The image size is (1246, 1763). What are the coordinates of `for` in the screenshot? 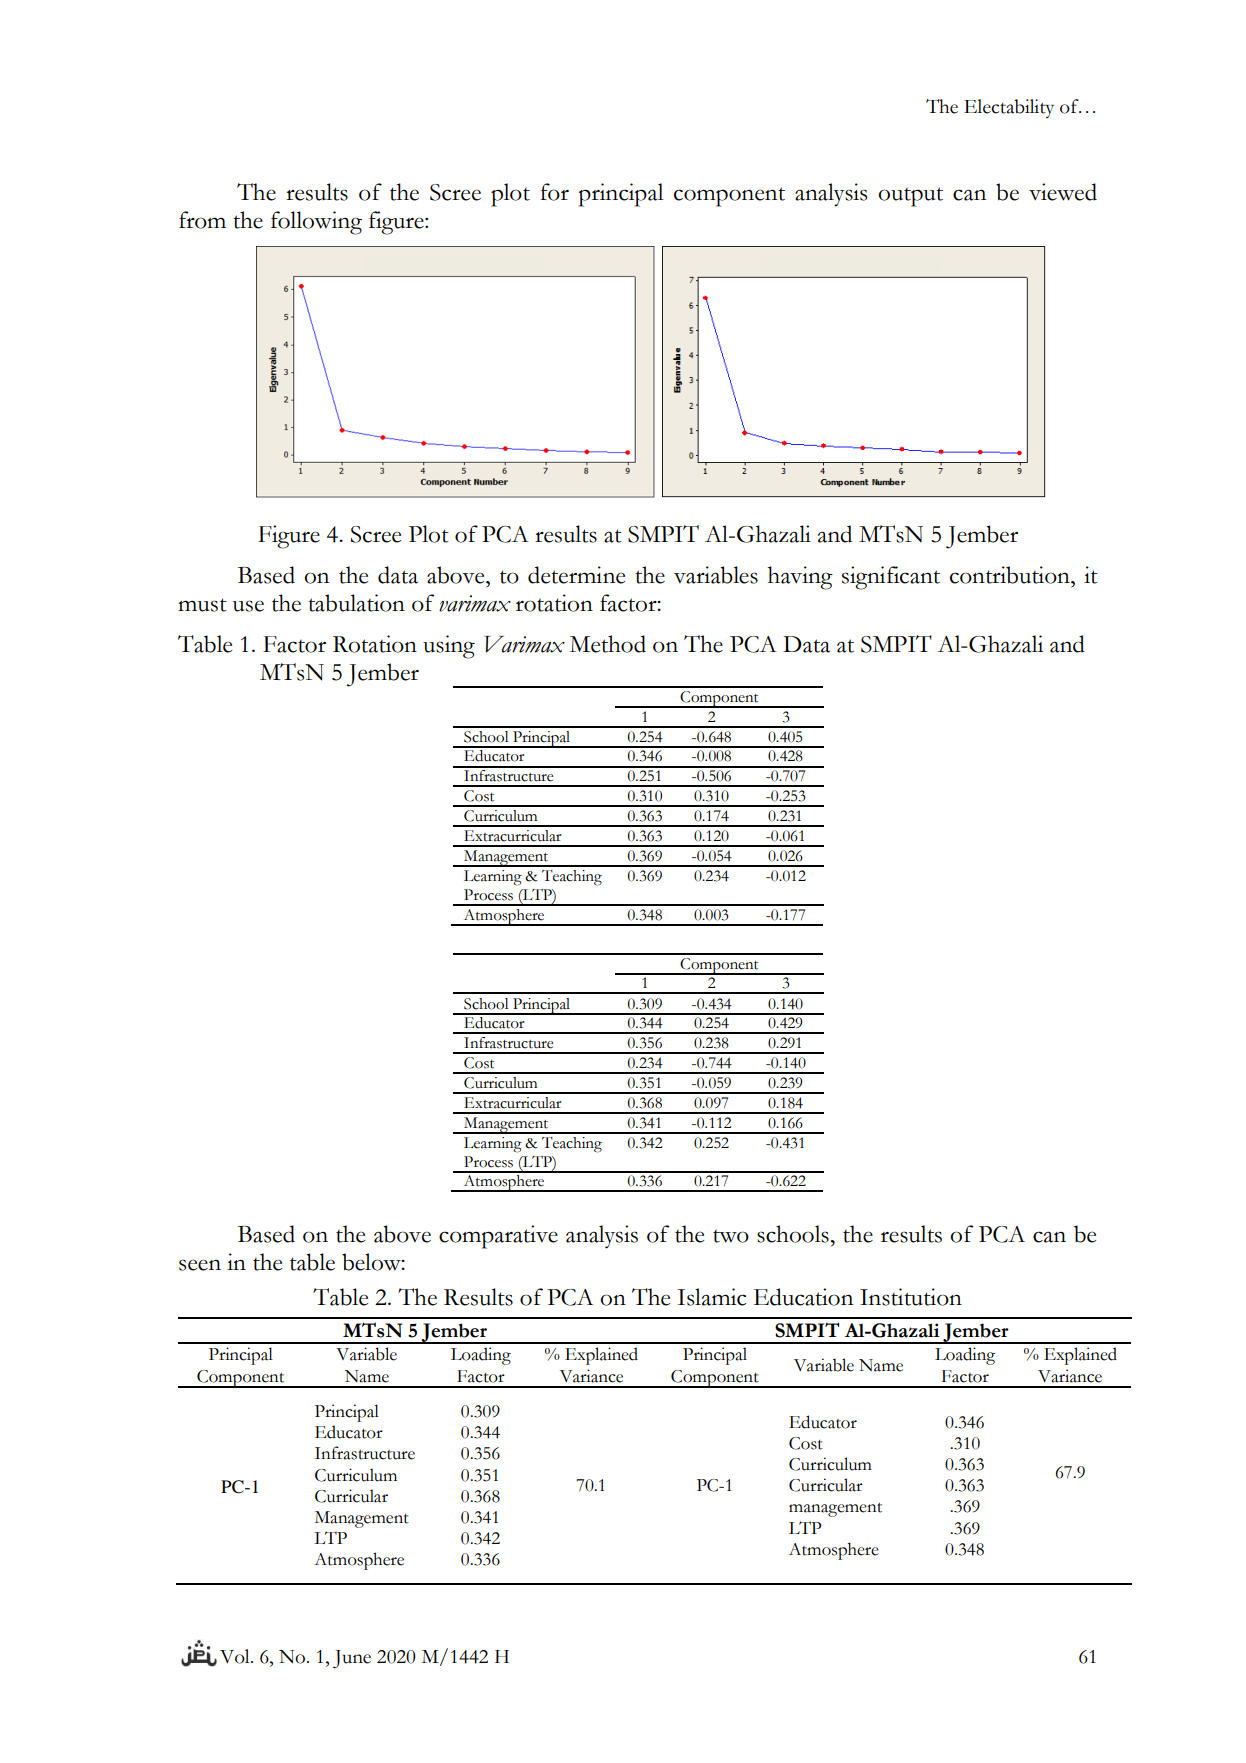 It's located at (554, 192).
